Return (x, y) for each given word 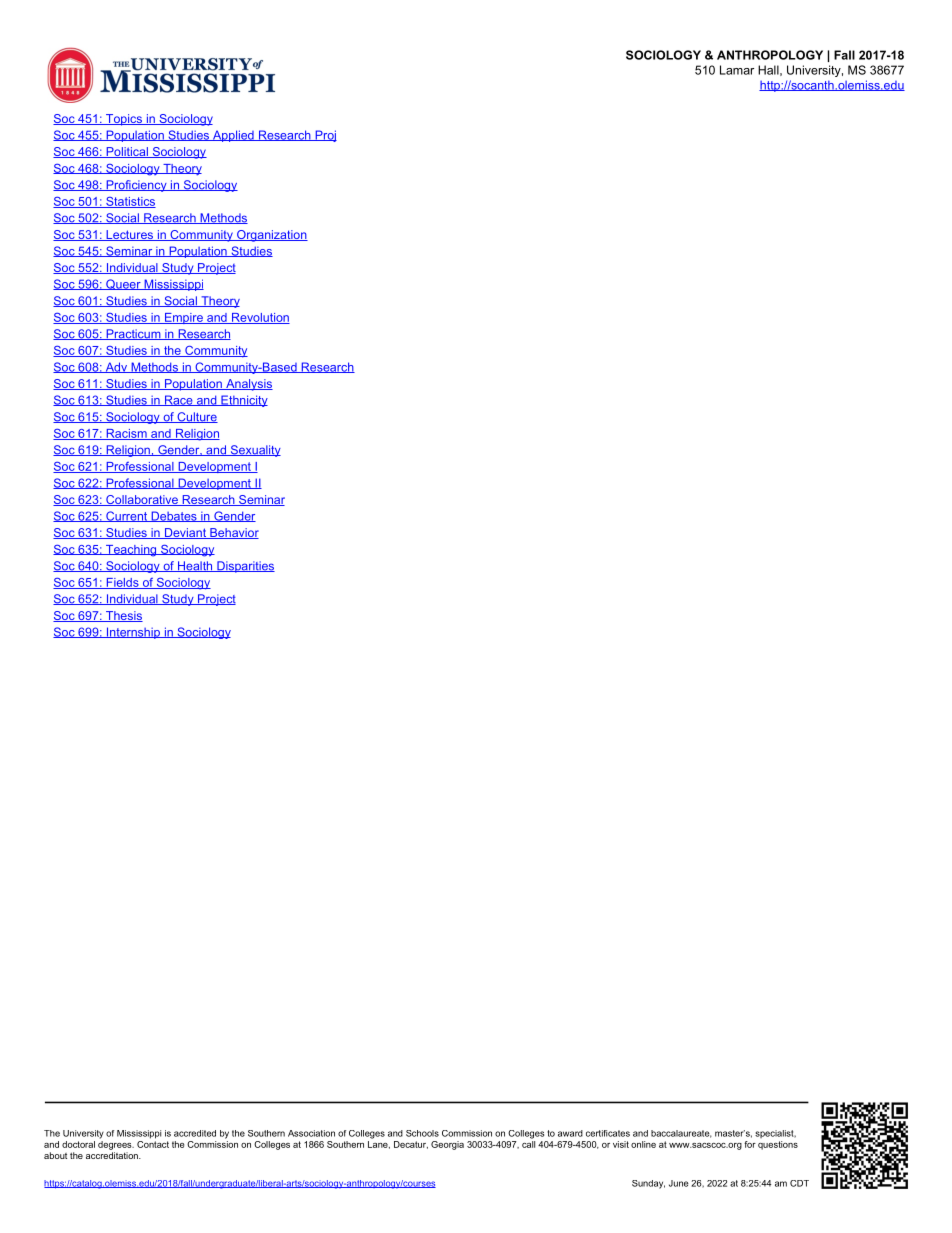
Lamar (737, 70)
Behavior (233, 533)
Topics (124, 120)
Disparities (245, 567)
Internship (133, 633)
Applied (233, 136)
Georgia (447, 1145)
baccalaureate (681, 1134)
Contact (153, 1143)
